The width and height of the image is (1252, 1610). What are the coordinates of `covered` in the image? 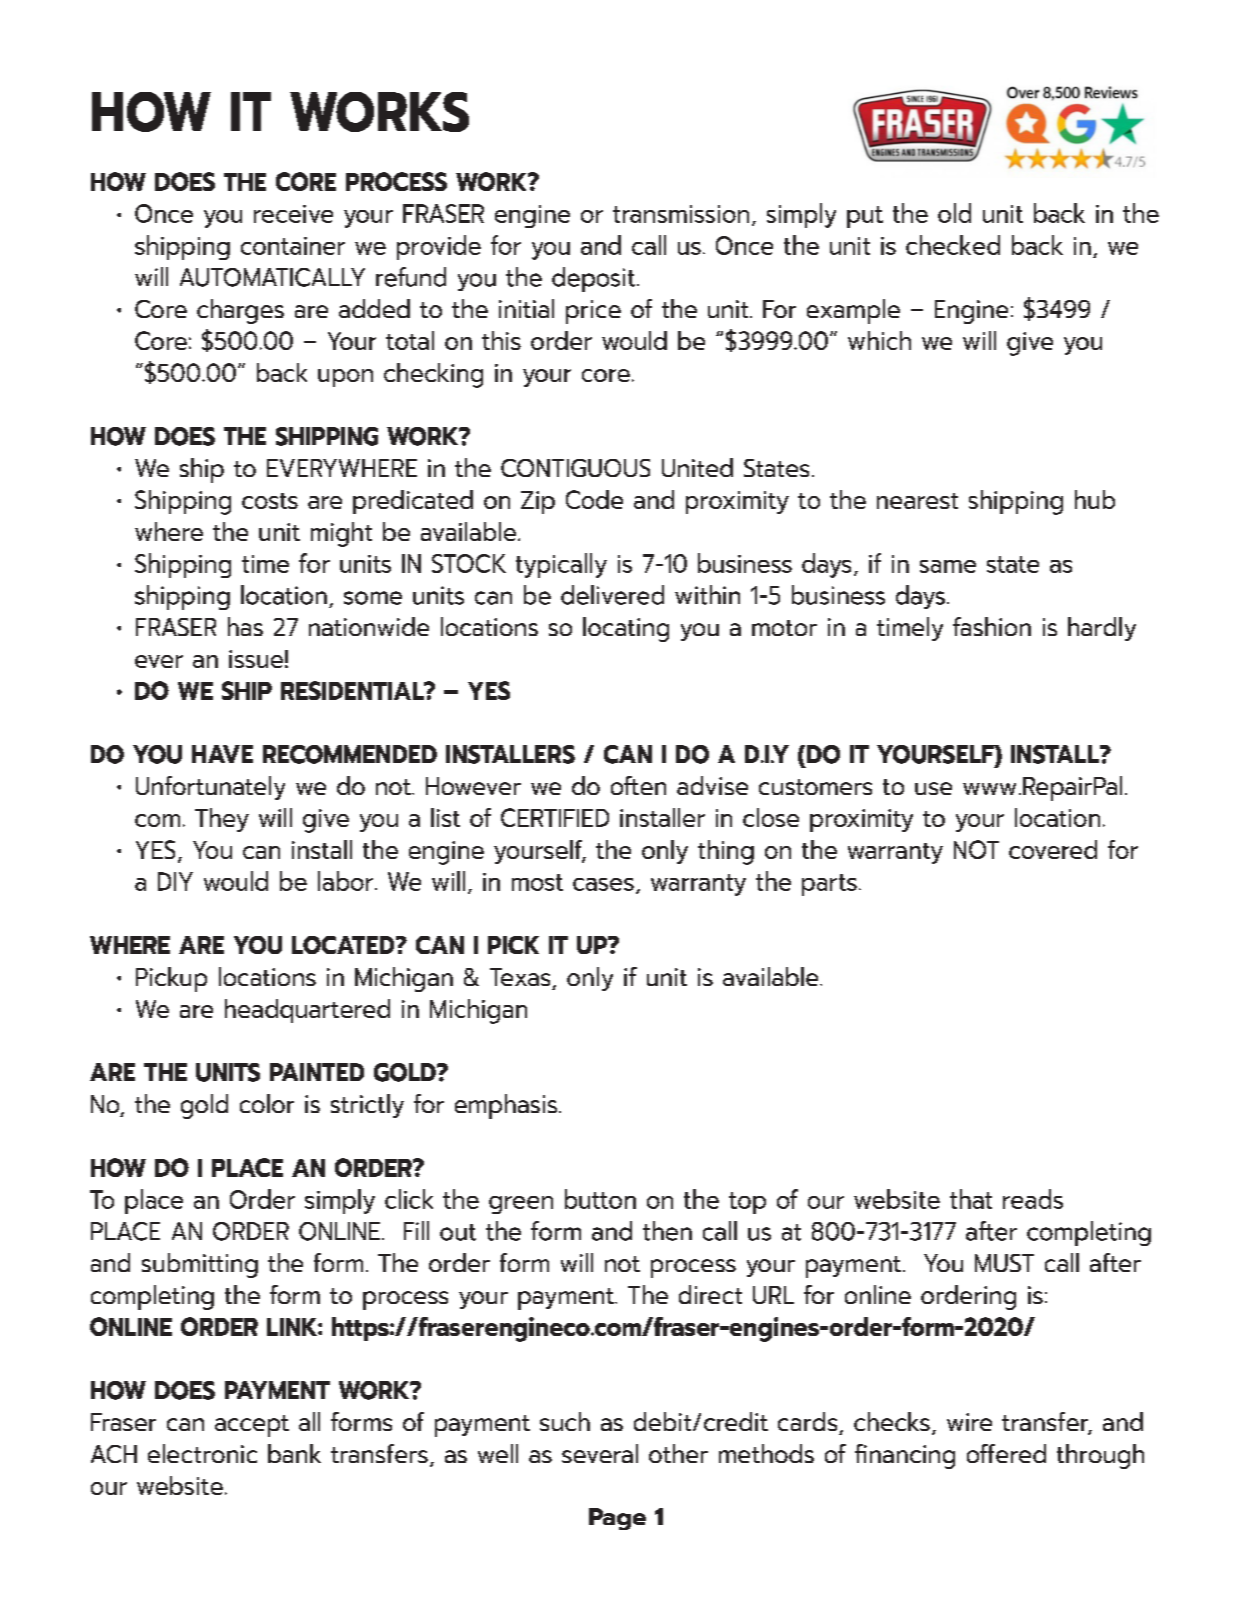 It's located at (1053, 849).
